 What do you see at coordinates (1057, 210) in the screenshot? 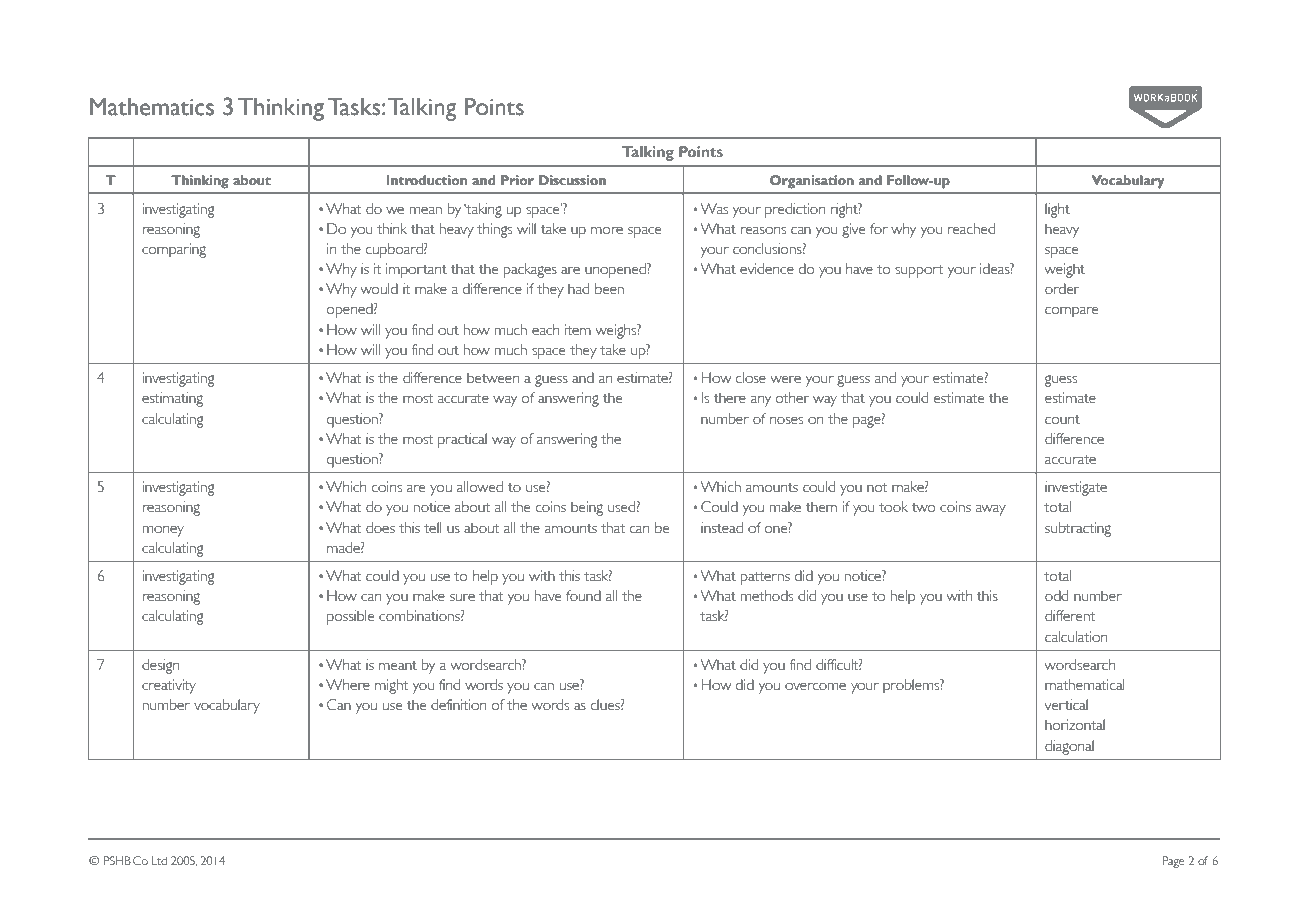
I see `light` at bounding box center [1057, 210].
